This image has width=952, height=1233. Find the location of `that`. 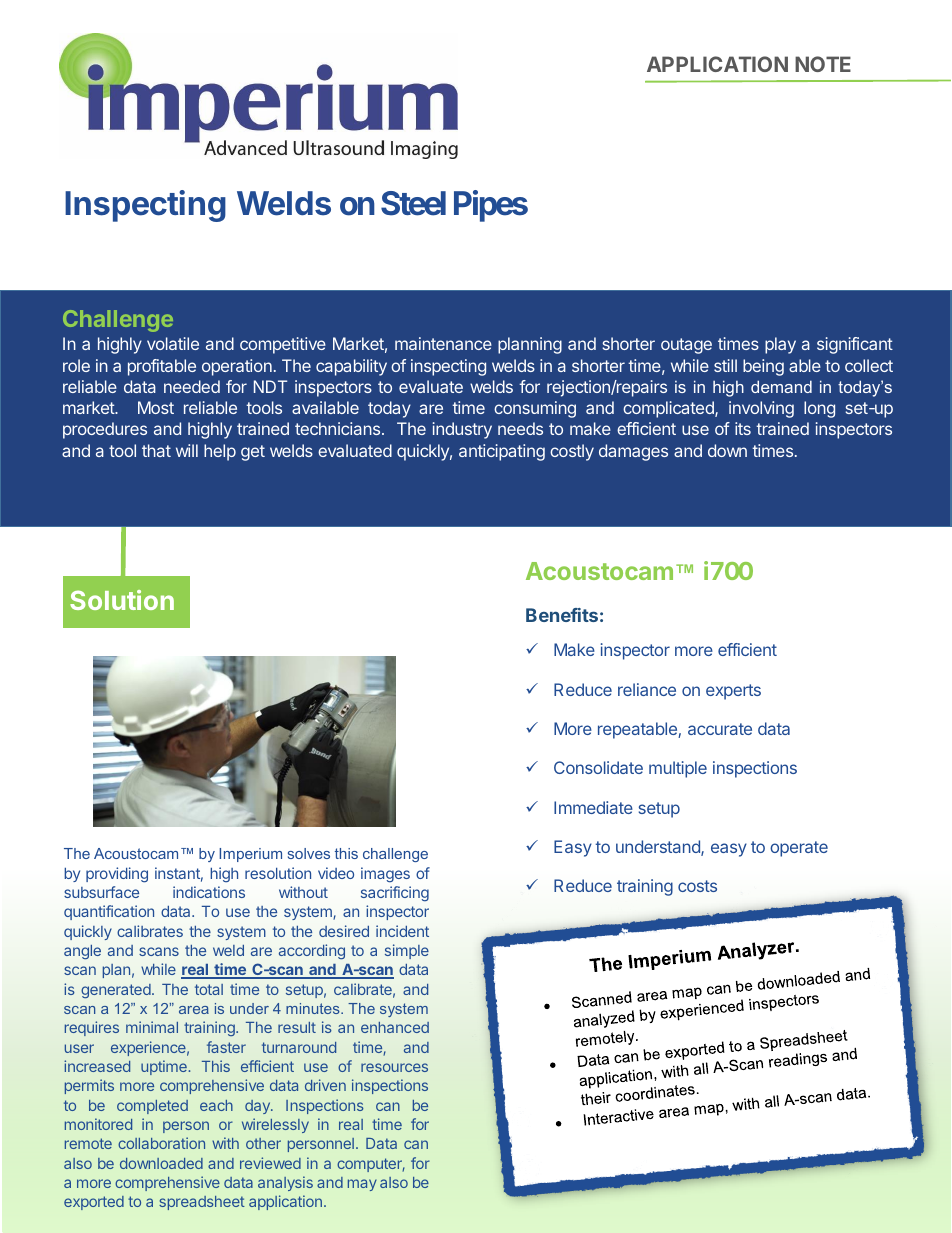

that is located at coordinates (156, 450).
